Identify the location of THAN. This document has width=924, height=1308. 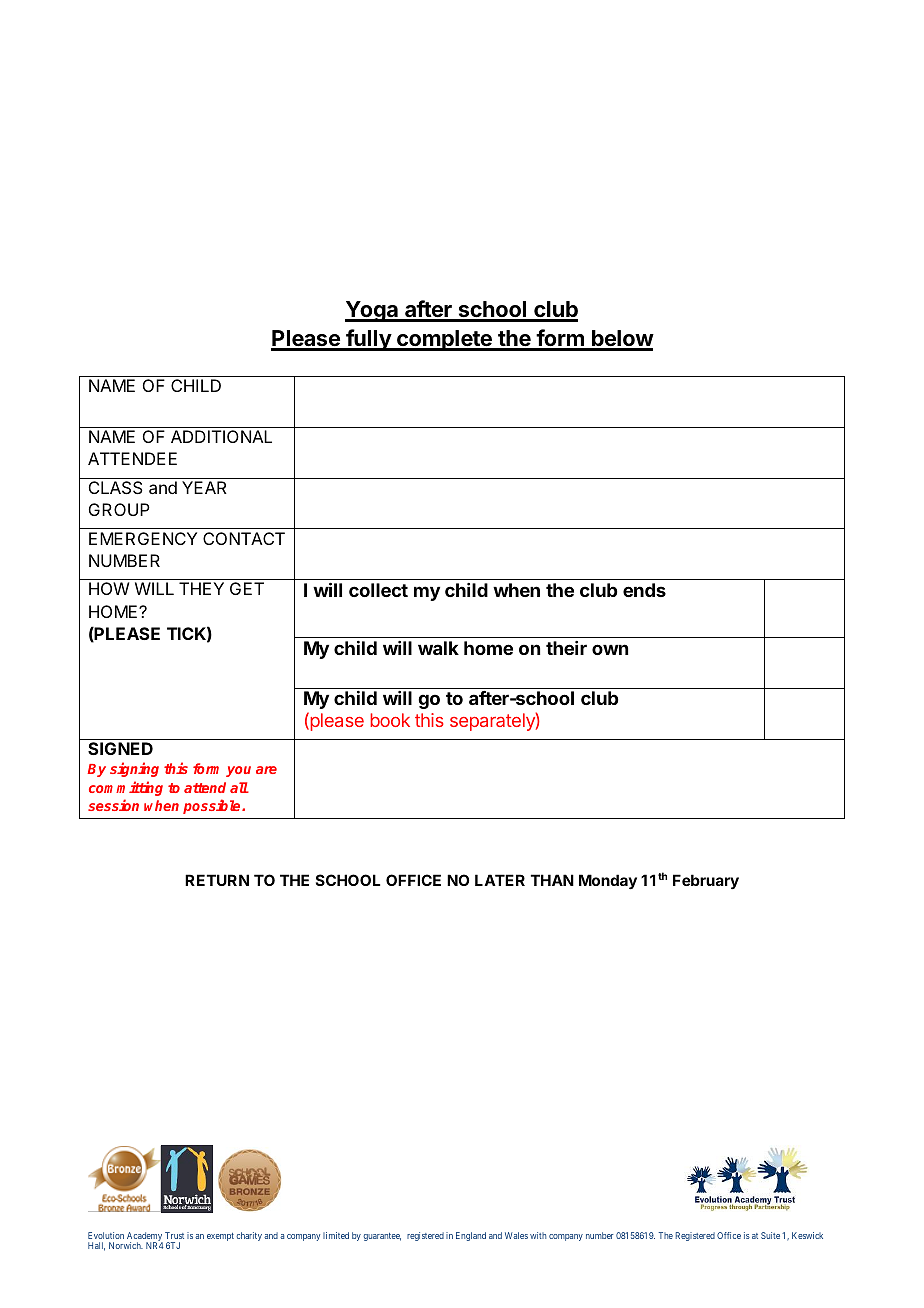
(552, 880).
